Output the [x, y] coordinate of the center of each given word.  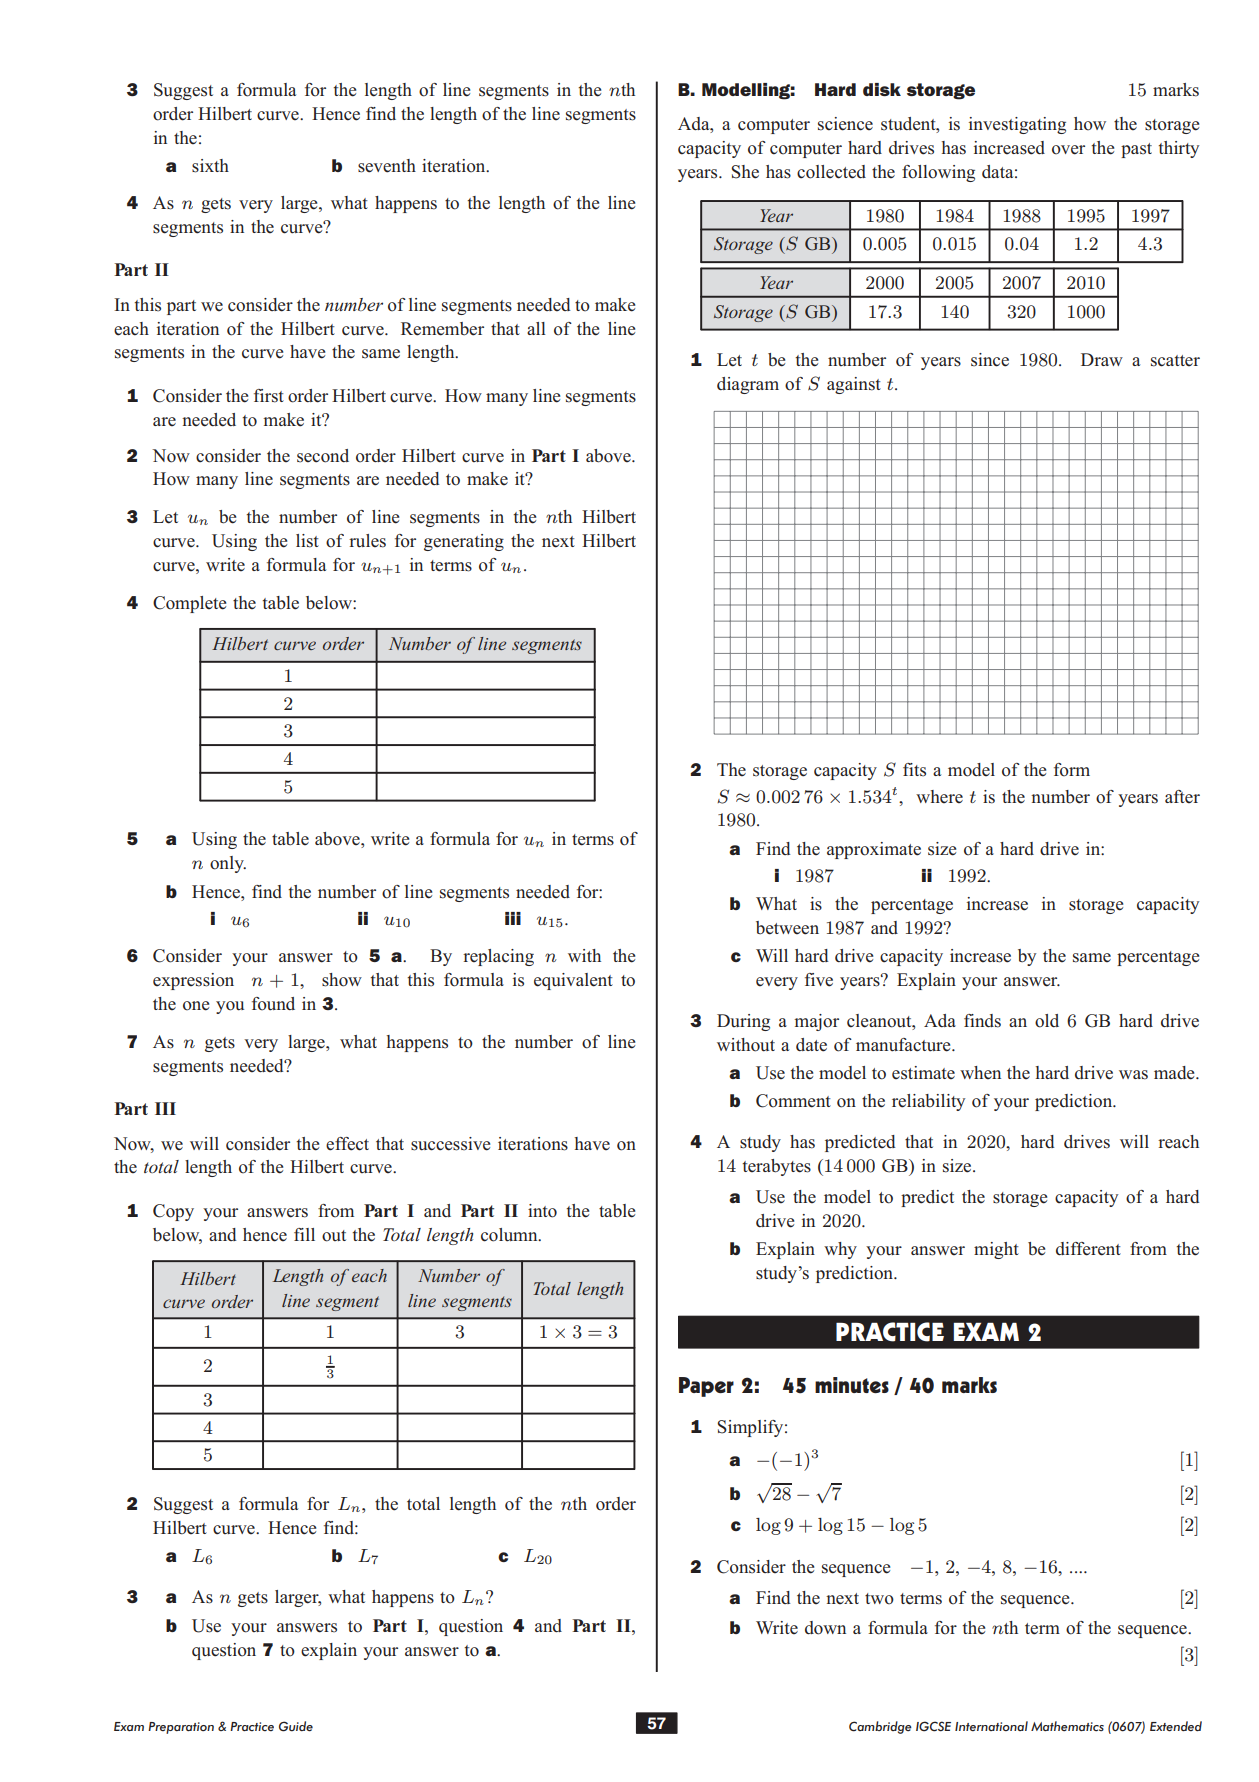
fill [304, 1234]
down [825, 1628]
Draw [1102, 359]
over [1068, 150]
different [1088, 1249]
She [745, 172]
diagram [748, 385]
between [787, 928]
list [307, 541]
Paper [706, 1387]
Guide [296, 1726]
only [228, 864]
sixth [210, 166]
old [1047, 1021]
